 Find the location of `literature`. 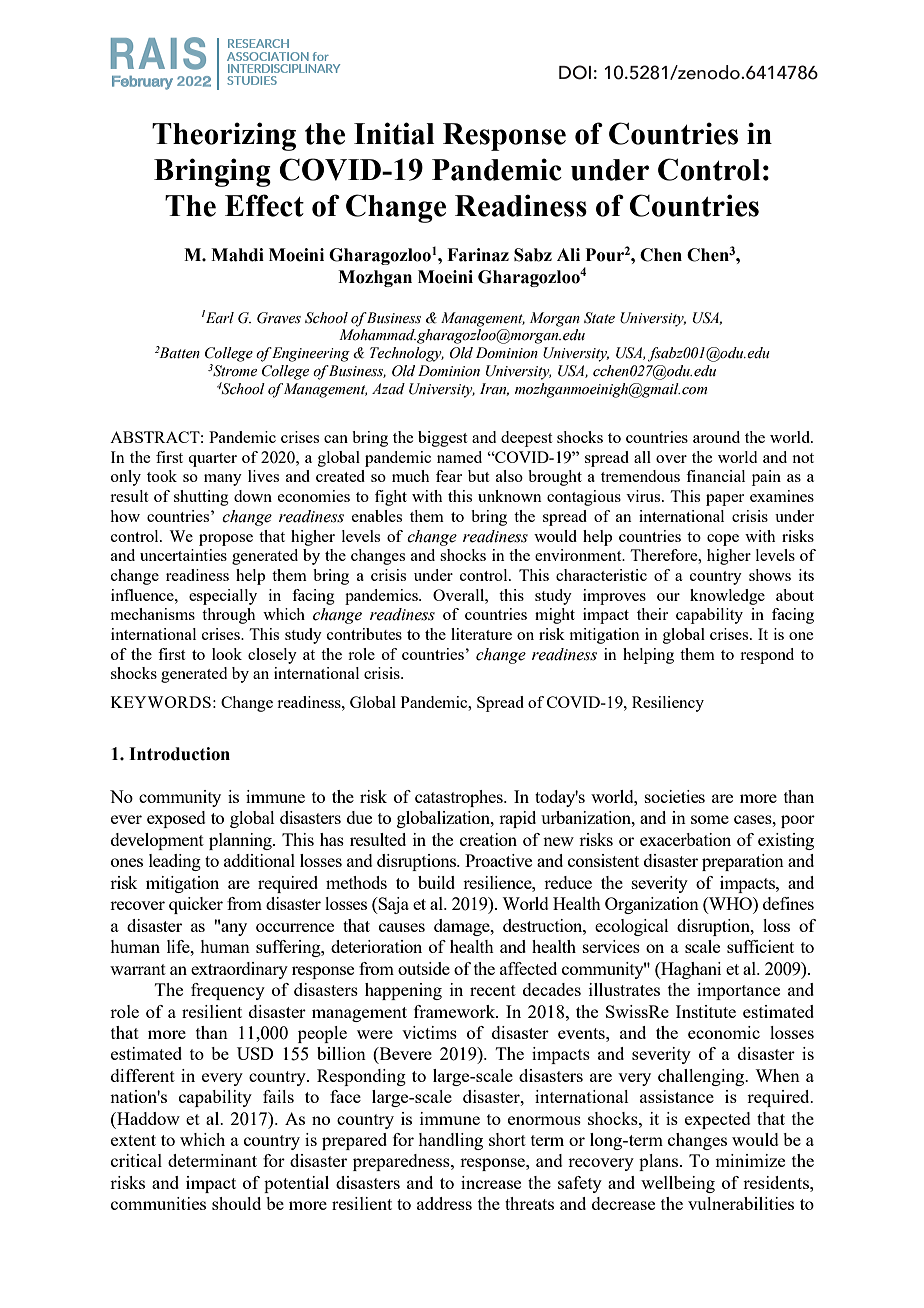

literature is located at coordinates (481, 634).
